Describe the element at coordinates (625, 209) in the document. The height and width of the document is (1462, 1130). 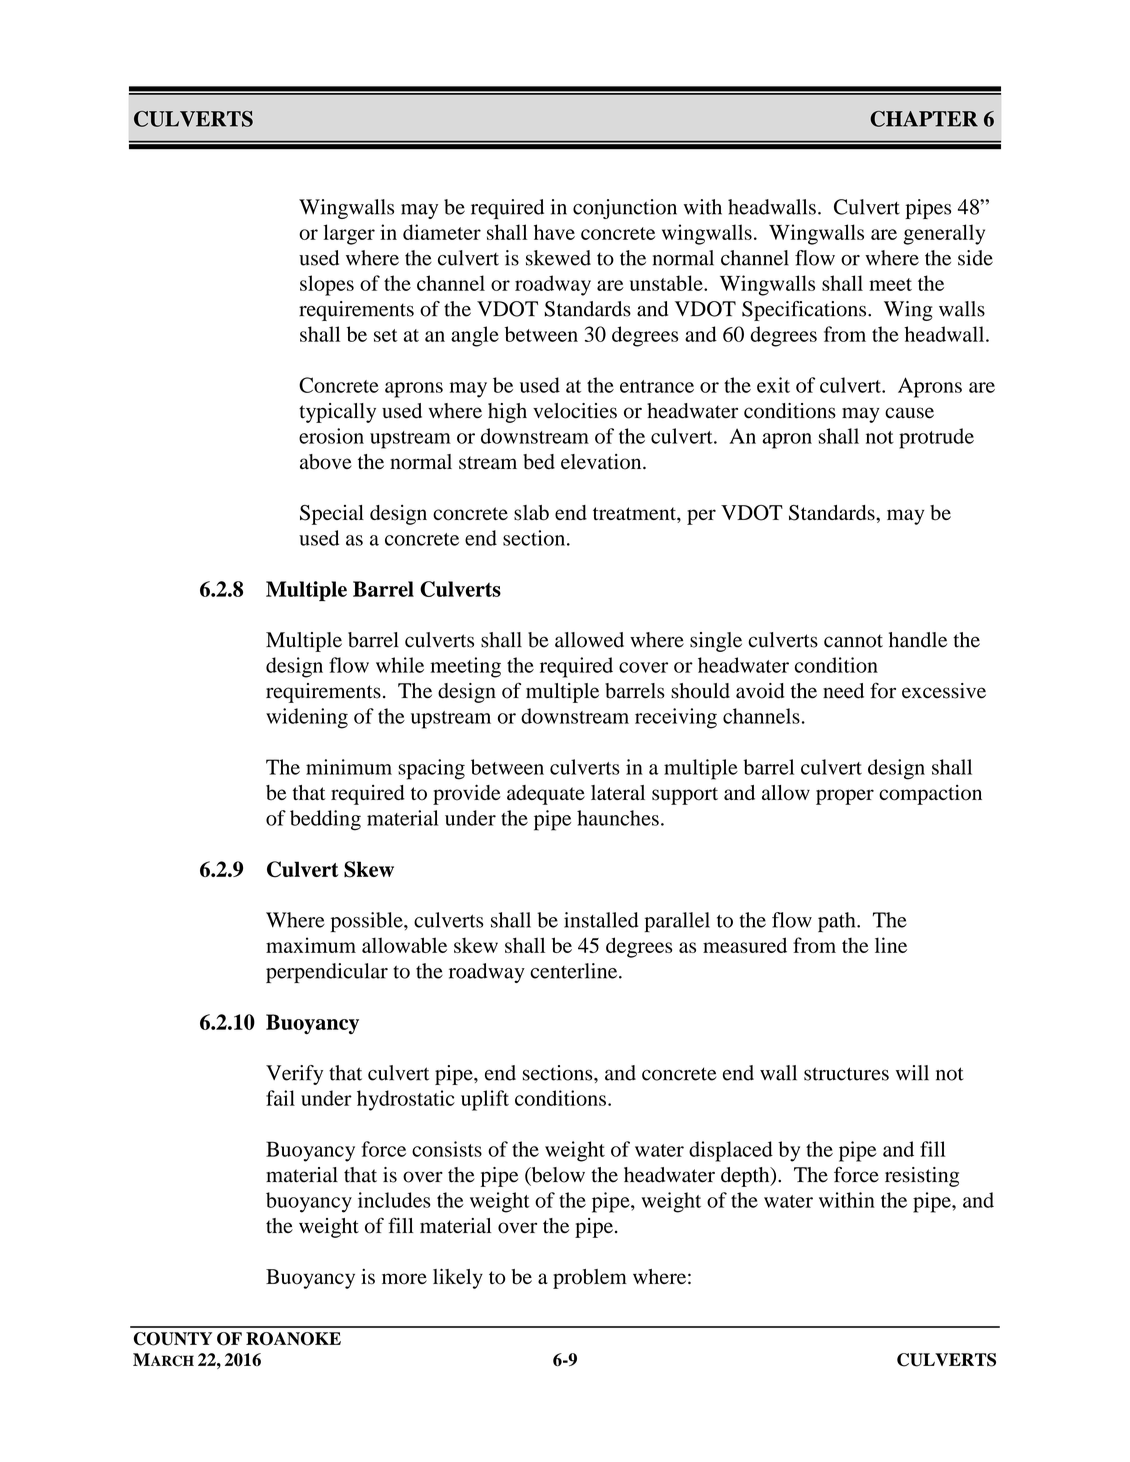
I see `conjunction` at that location.
